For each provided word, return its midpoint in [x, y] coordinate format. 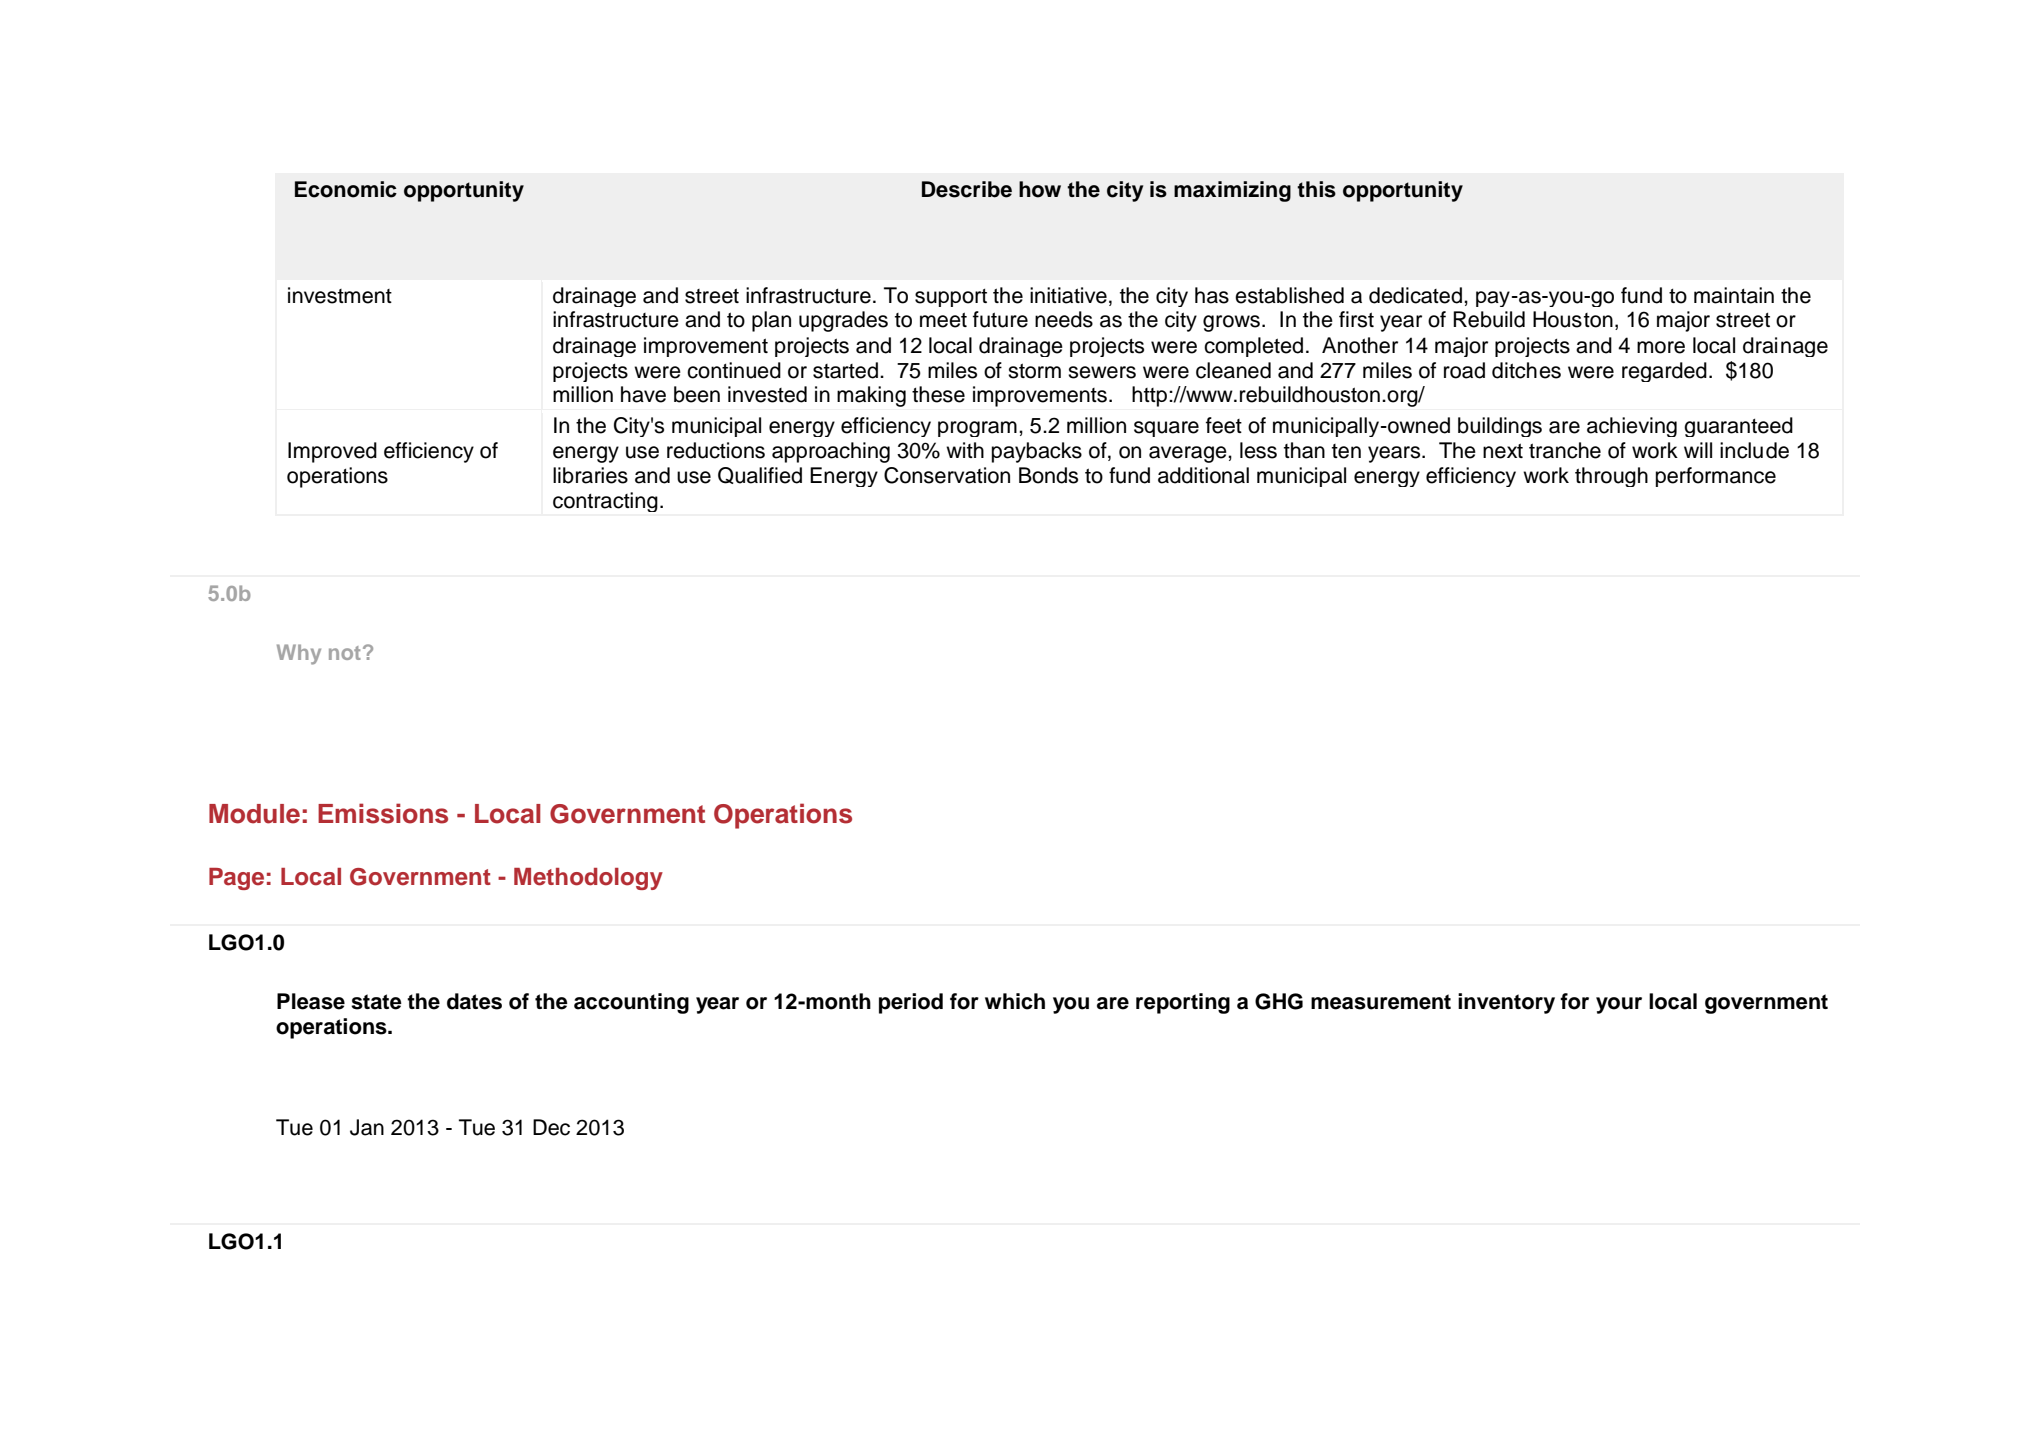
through [1611, 477]
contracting [605, 502]
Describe [967, 189]
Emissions [383, 813]
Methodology [588, 879]
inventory [1506, 1003]
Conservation [947, 475]
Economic [346, 189]
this [1316, 189]
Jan [367, 1127]
